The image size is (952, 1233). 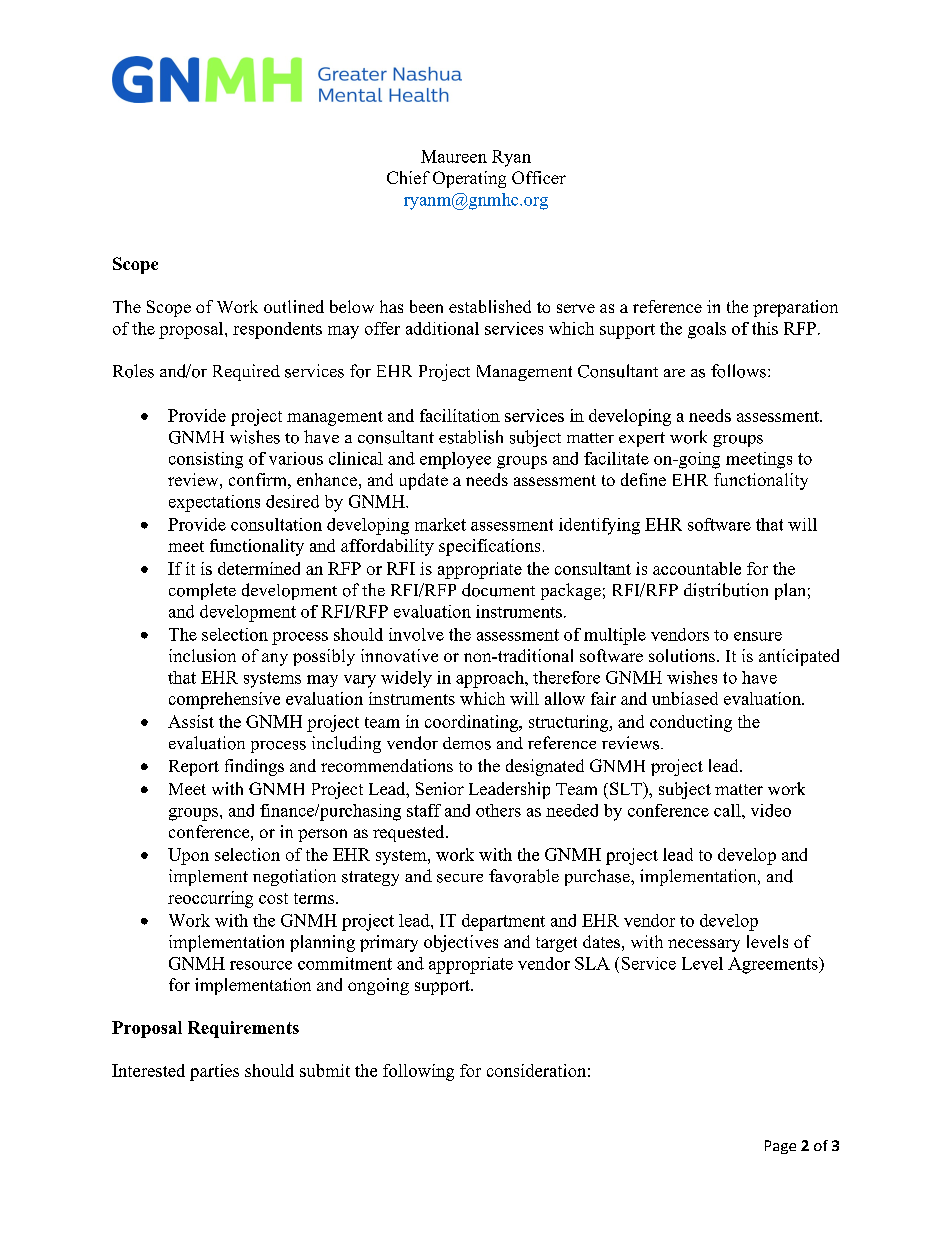 What do you see at coordinates (704, 945) in the page?
I see `necessary` at bounding box center [704, 945].
